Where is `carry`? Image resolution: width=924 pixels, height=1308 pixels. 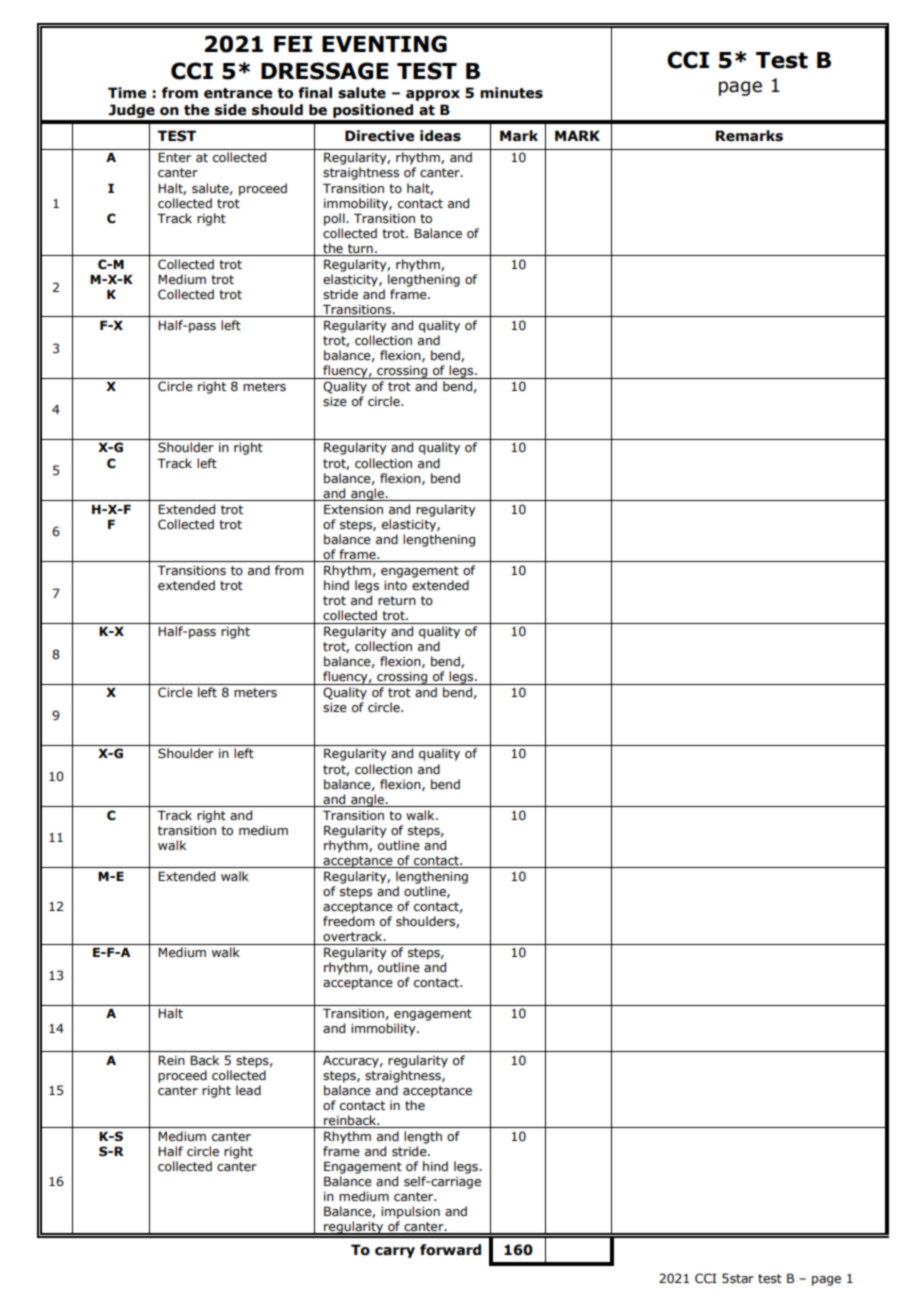 carry is located at coordinates (395, 1252).
